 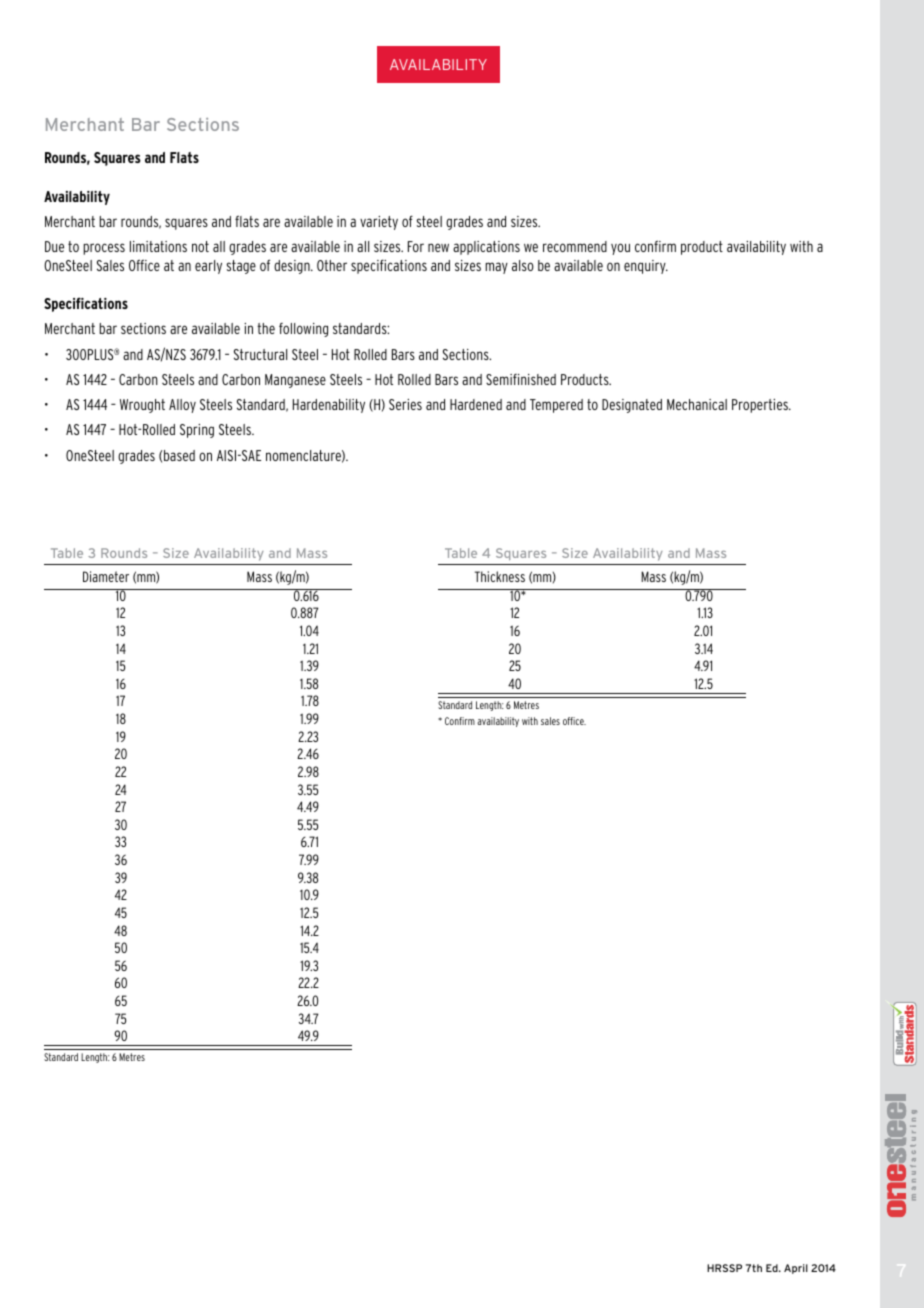 What do you see at coordinates (556, 406) in the page?
I see `Tempered` at bounding box center [556, 406].
